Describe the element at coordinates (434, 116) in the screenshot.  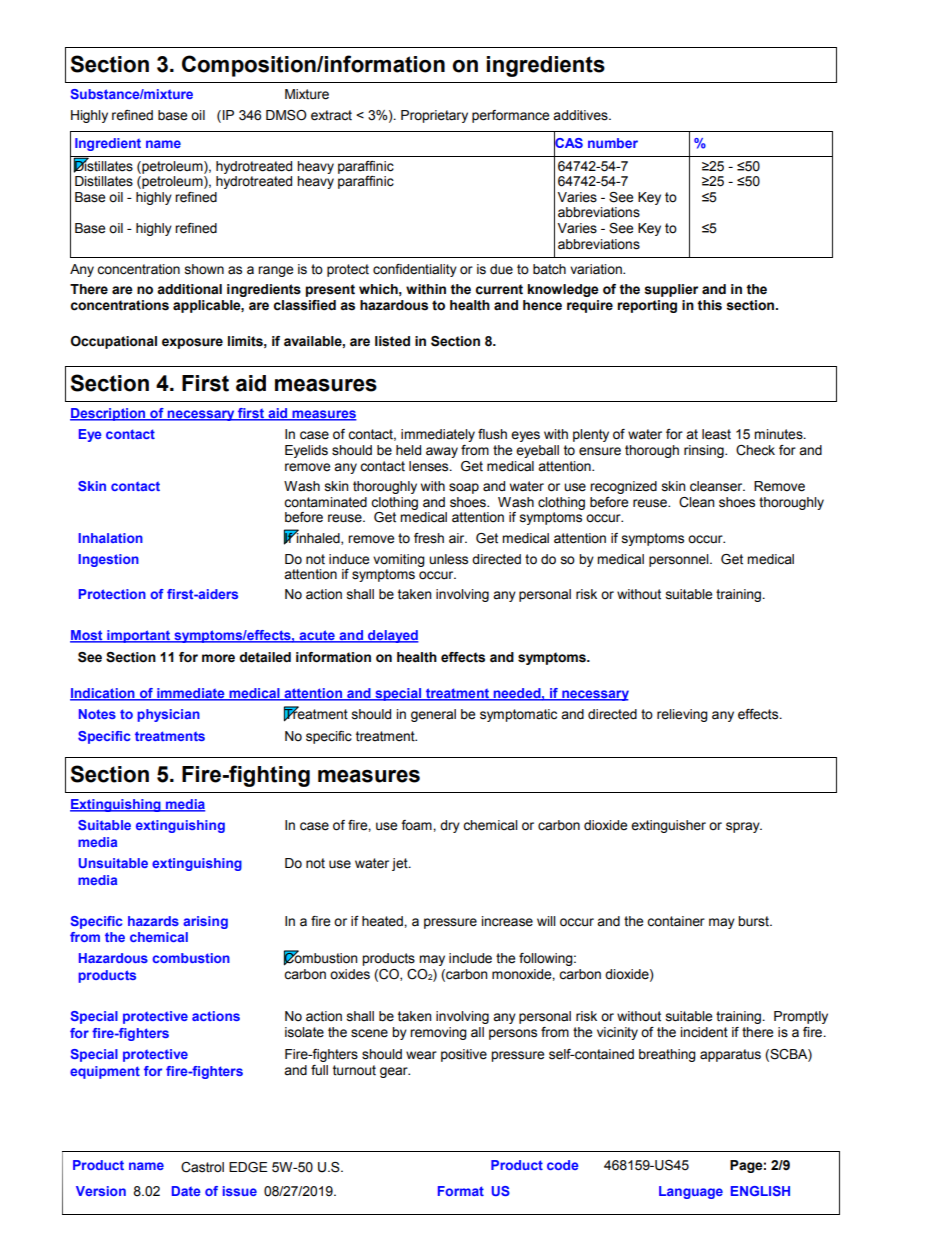
I see `Proprietary` at that location.
